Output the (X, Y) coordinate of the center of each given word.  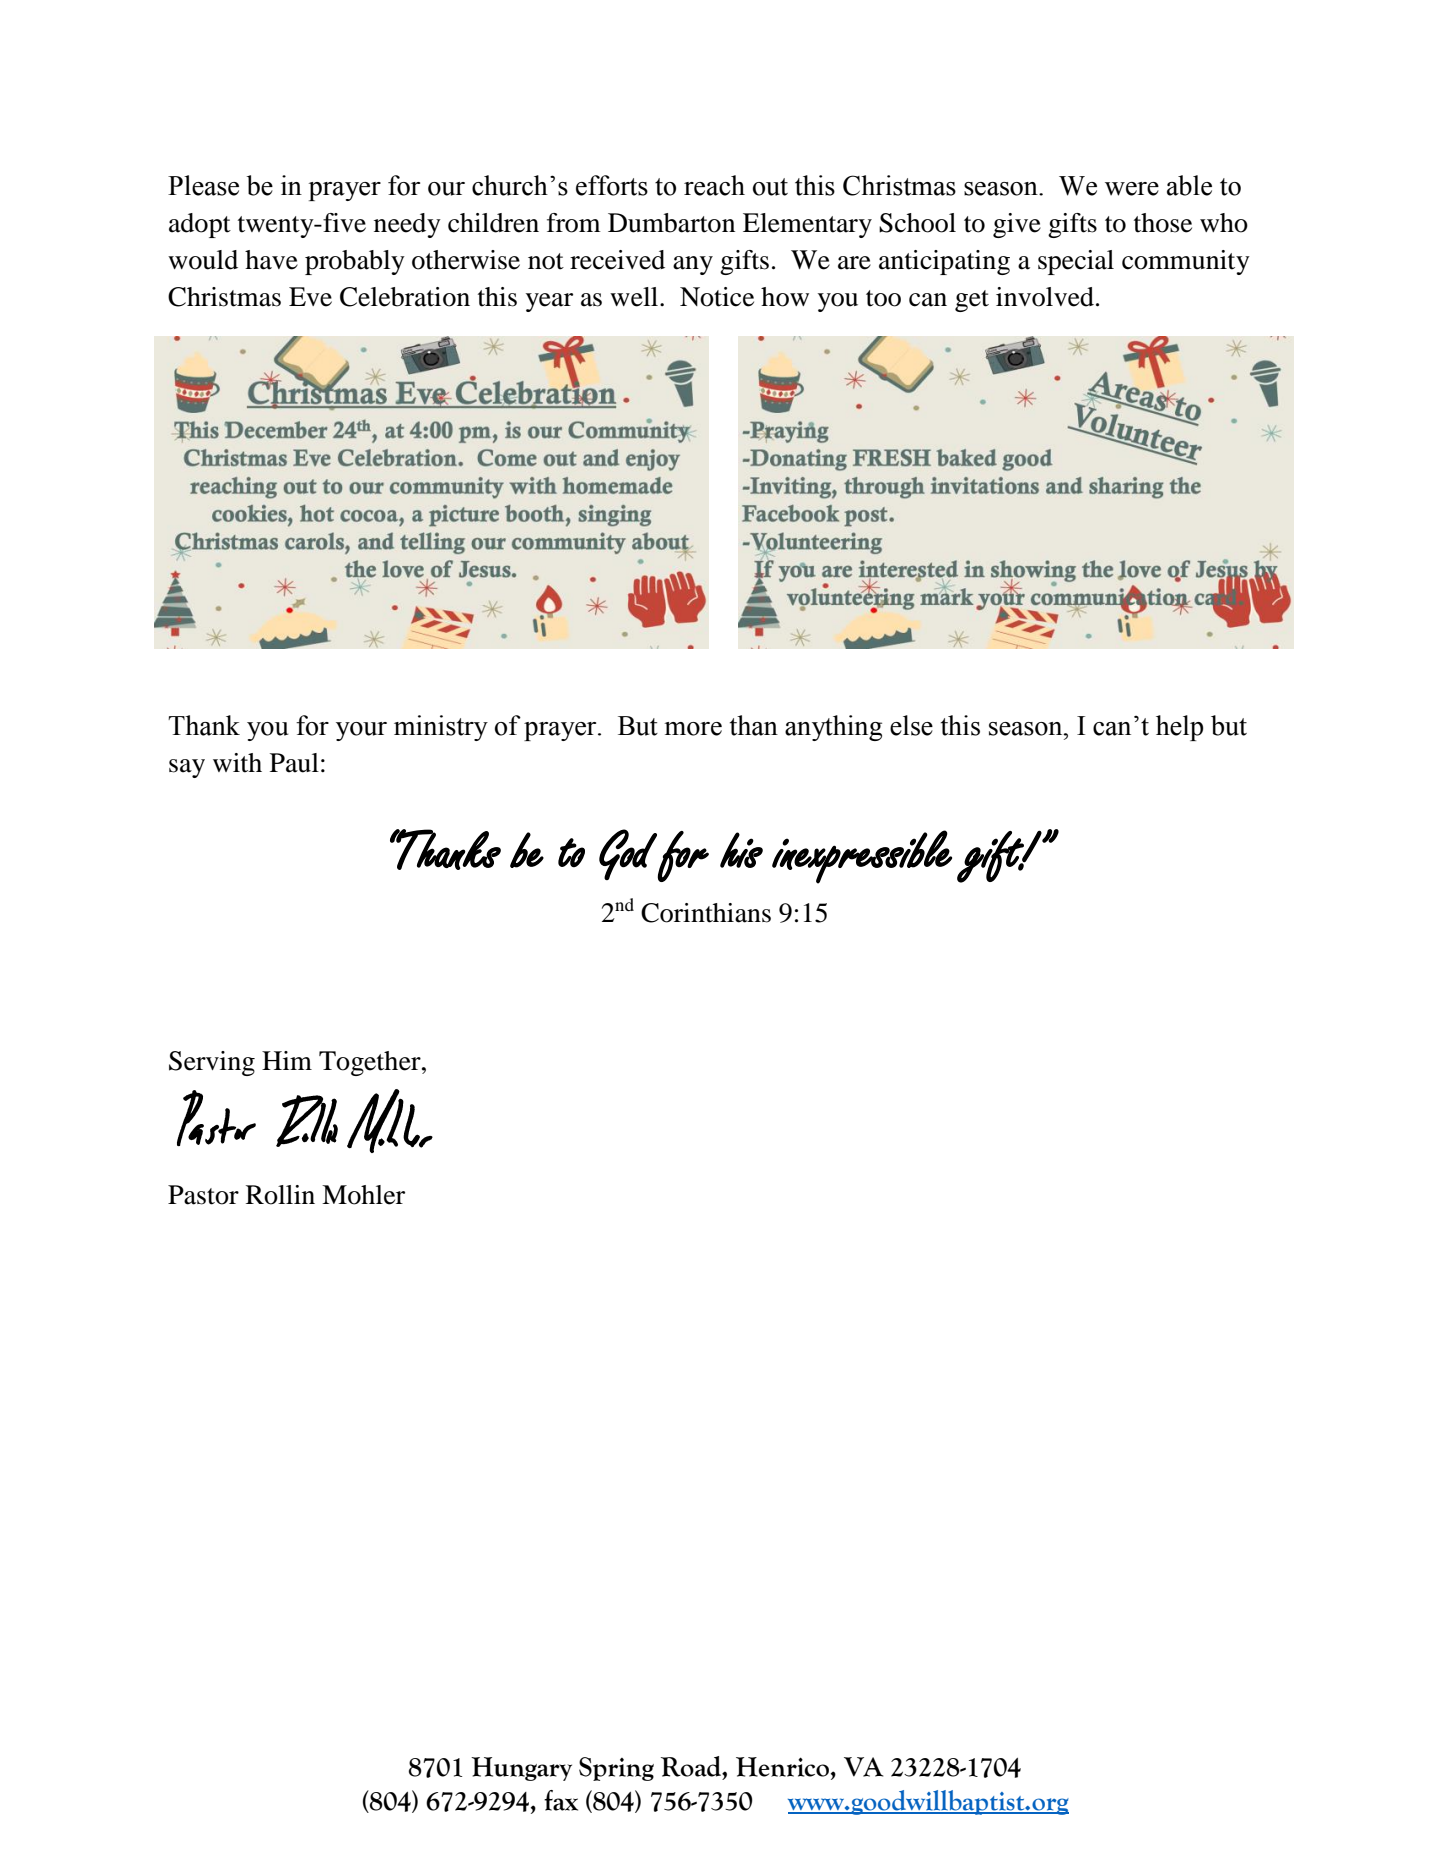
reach (714, 185)
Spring (616, 1769)
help (1179, 728)
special (1076, 262)
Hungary (521, 1769)
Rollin (280, 1195)
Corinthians (706, 913)
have (271, 260)
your (361, 731)
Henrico (782, 1767)
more (693, 729)
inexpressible (862, 857)
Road (692, 1766)
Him (287, 1060)
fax (561, 1800)
